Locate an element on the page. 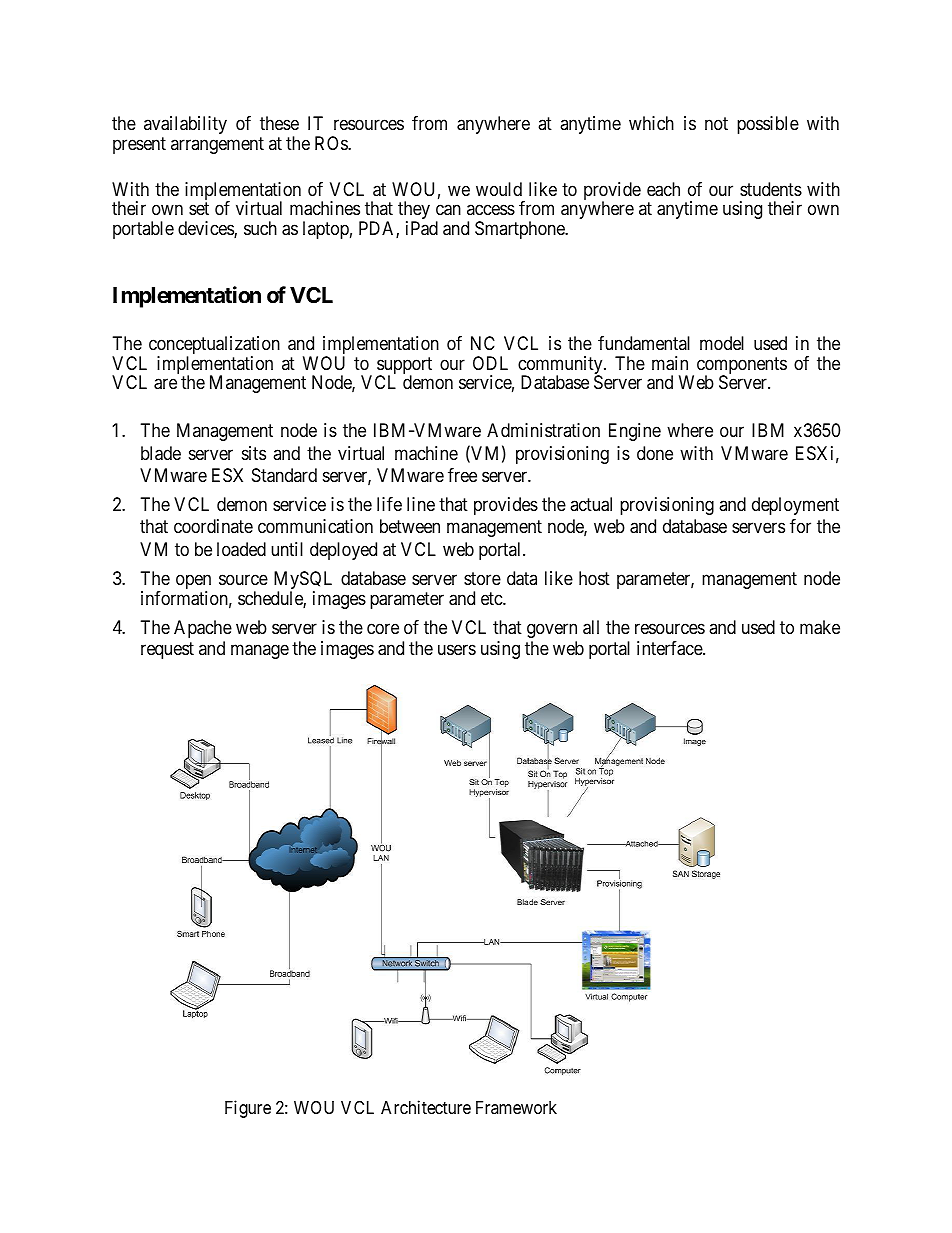 The image size is (952, 1233). not is located at coordinates (716, 124).
